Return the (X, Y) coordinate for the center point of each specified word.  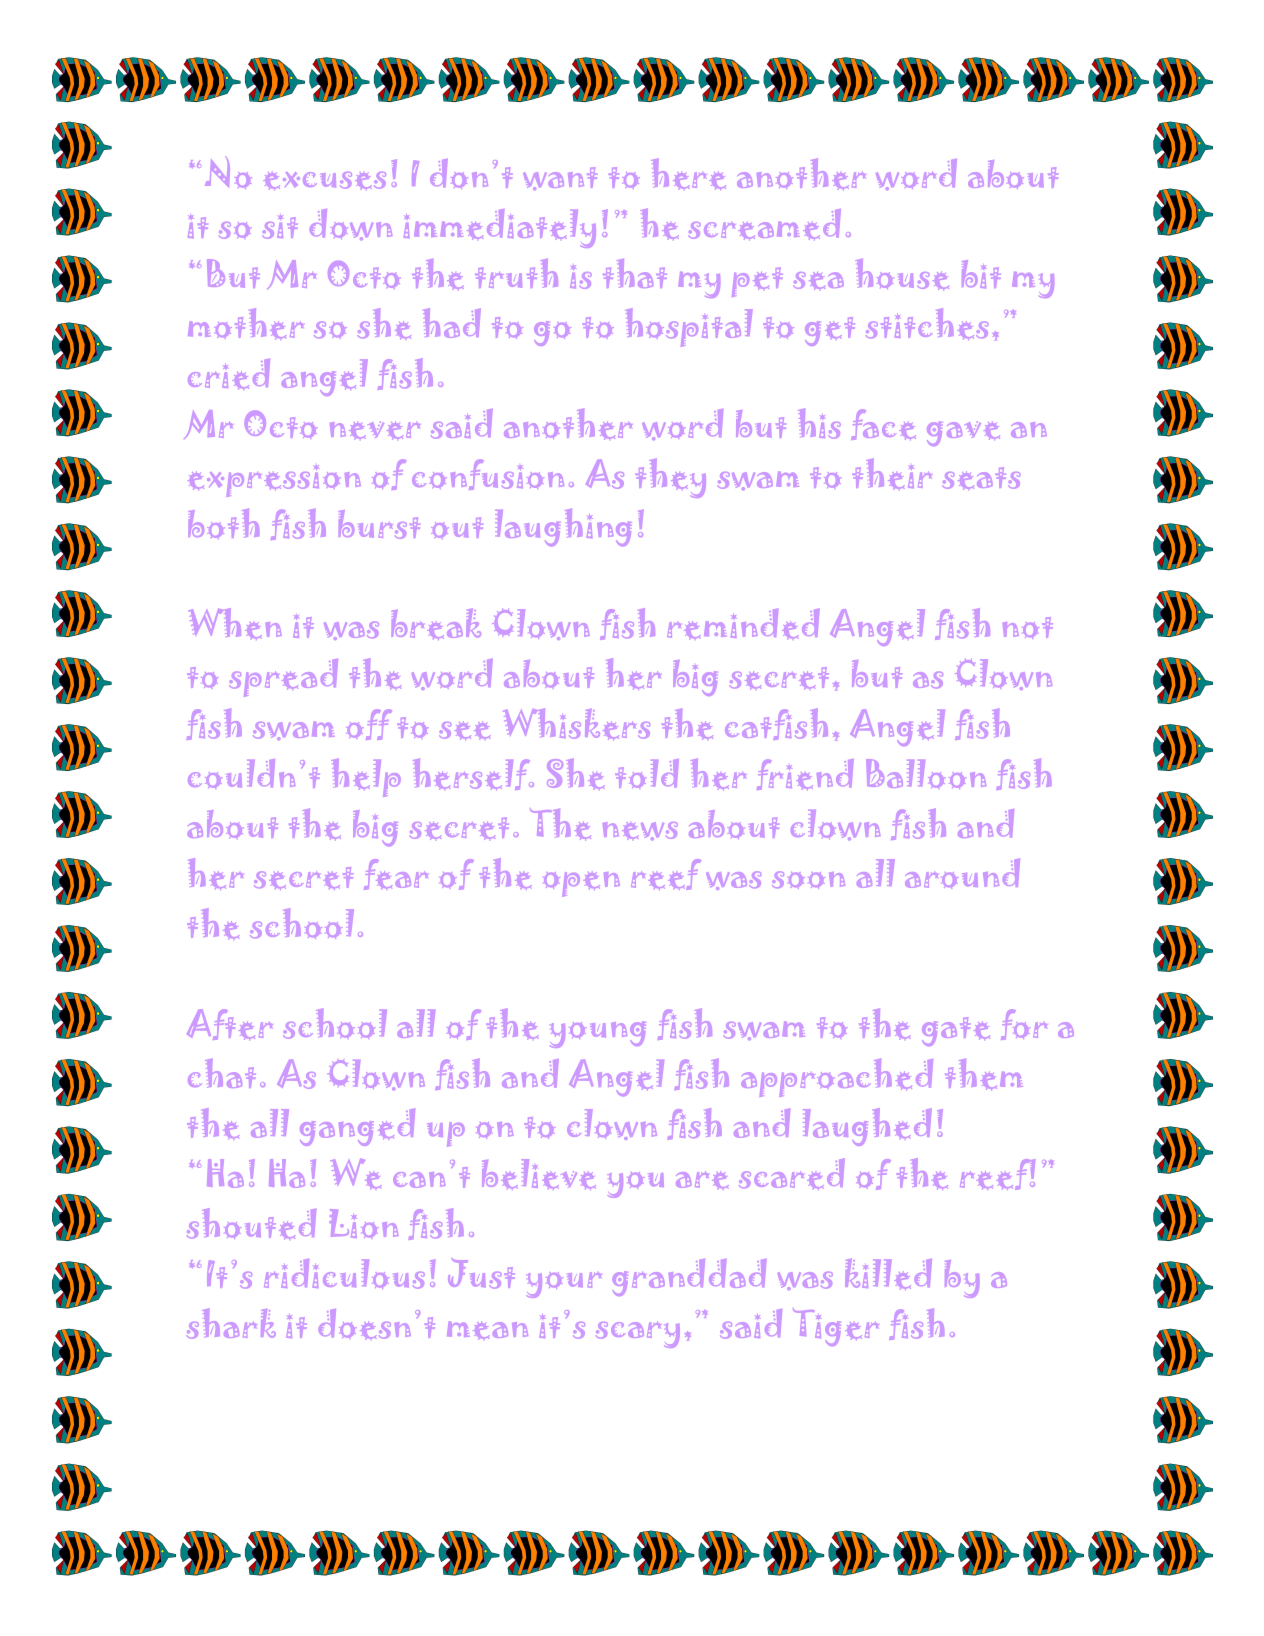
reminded (743, 623)
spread (283, 678)
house (902, 274)
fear (396, 874)
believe (539, 1174)
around (962, 873)
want (560, 178)
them (984, 1074)
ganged (357, 1127)
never (375, 430)
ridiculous (344, 1274)
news (640, 831)
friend (805, 774)
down (351, 224)
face (883, 424)
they (671, 478)
